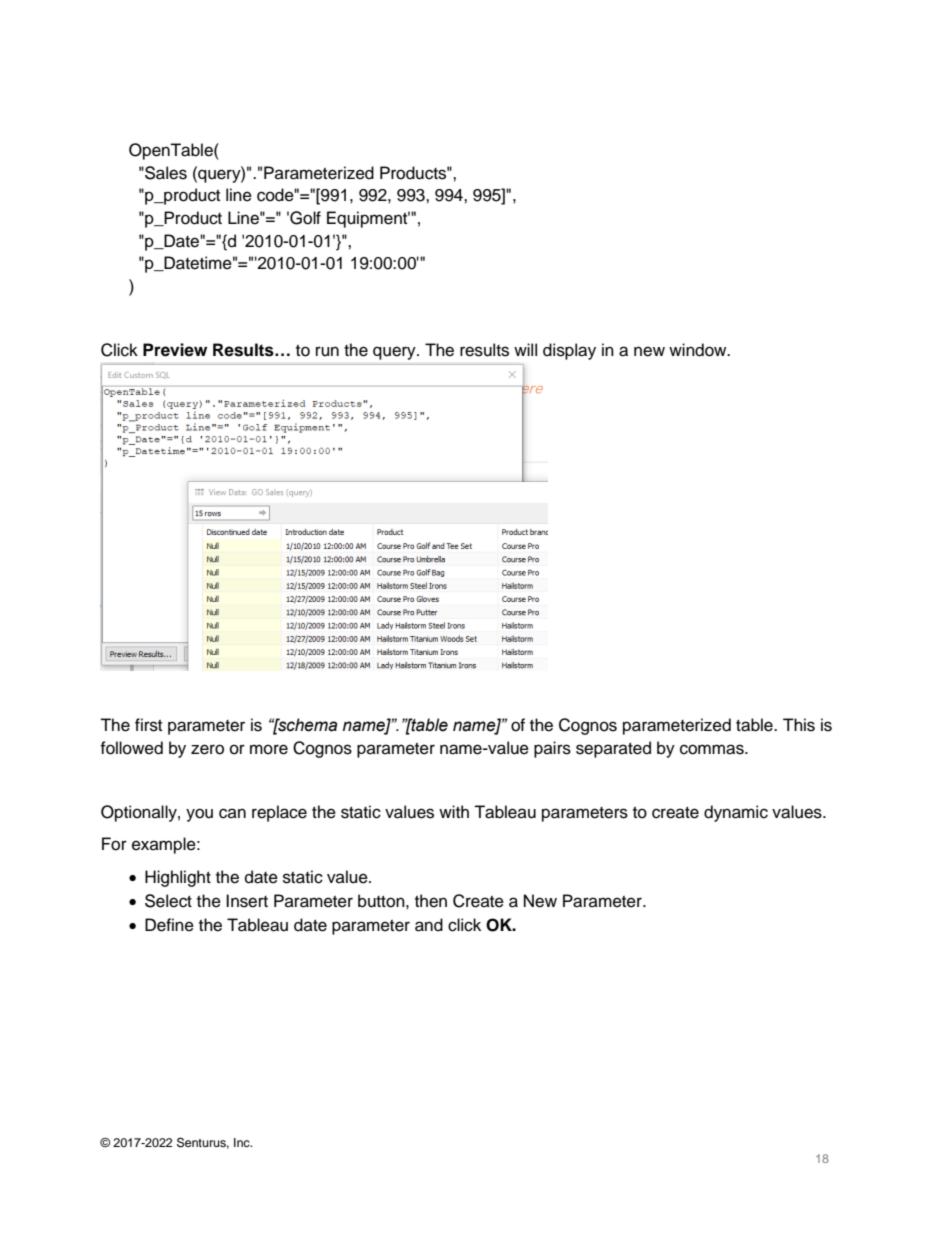 Image resolution: width=952 pixels, height=1233 pixels. Describe the element at coordinates (552, 749) in the document. I see `pairs` at that location.
